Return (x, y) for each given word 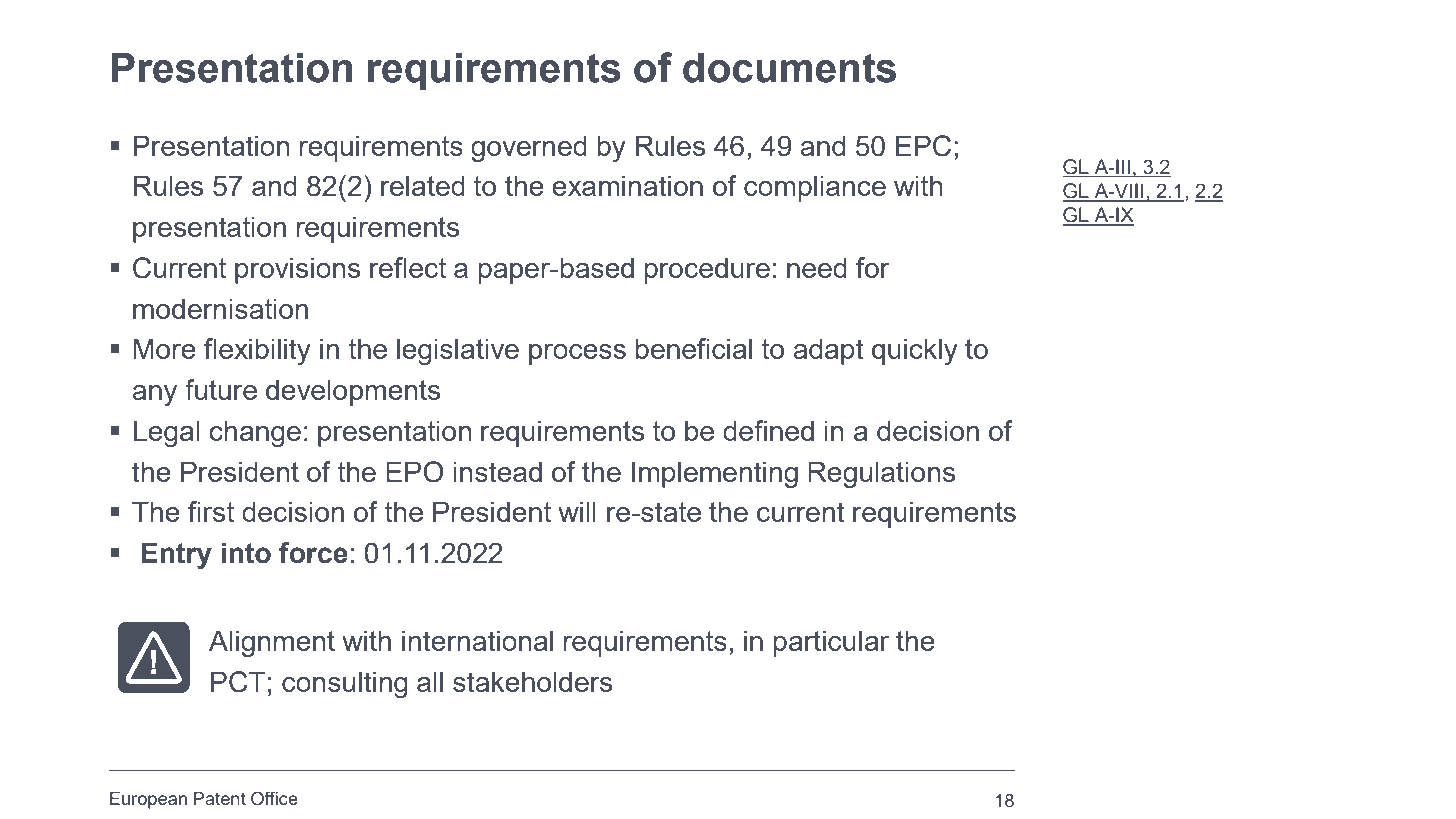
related (423, 185)
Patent (220, 798)
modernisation (220, 308)
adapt (828, 351)
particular (831, 643)
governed (529, 148)
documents (789, 68)
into (246, 553)
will (577, 511)
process (577, 354)
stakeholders (532, 681)
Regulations (881, 474)
